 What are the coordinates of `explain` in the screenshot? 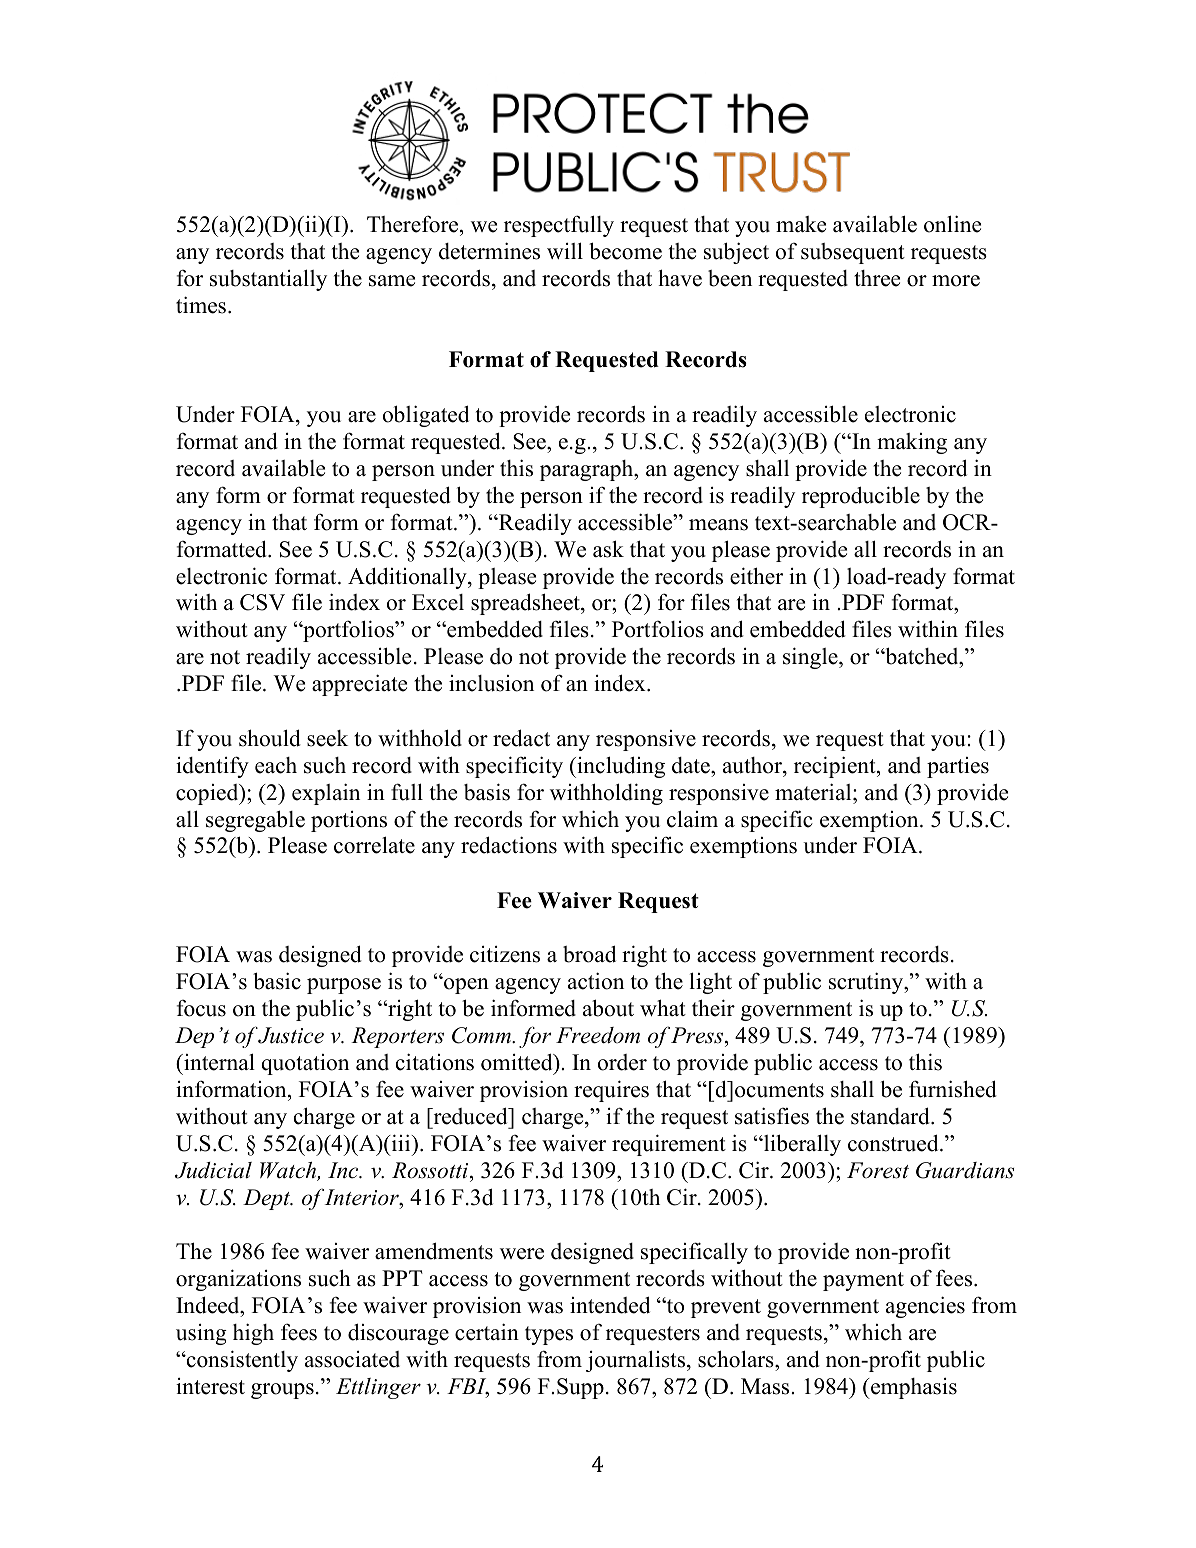 It's located at (326, 794).
